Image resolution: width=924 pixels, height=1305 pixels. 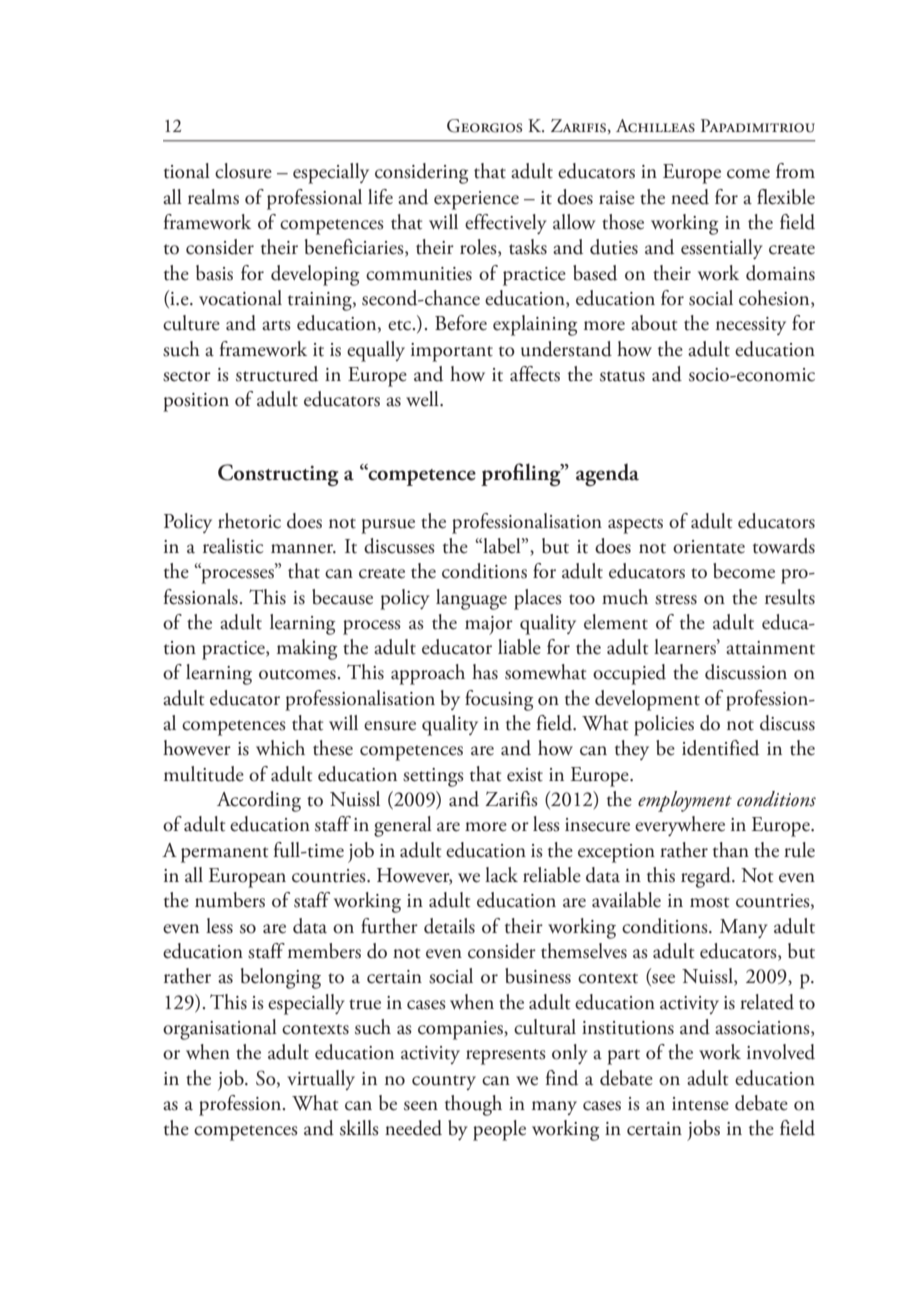 What do you see at coordinates (484, 126) in the screenshot?
I see `Georgios` at bounding box center [484, 126].
